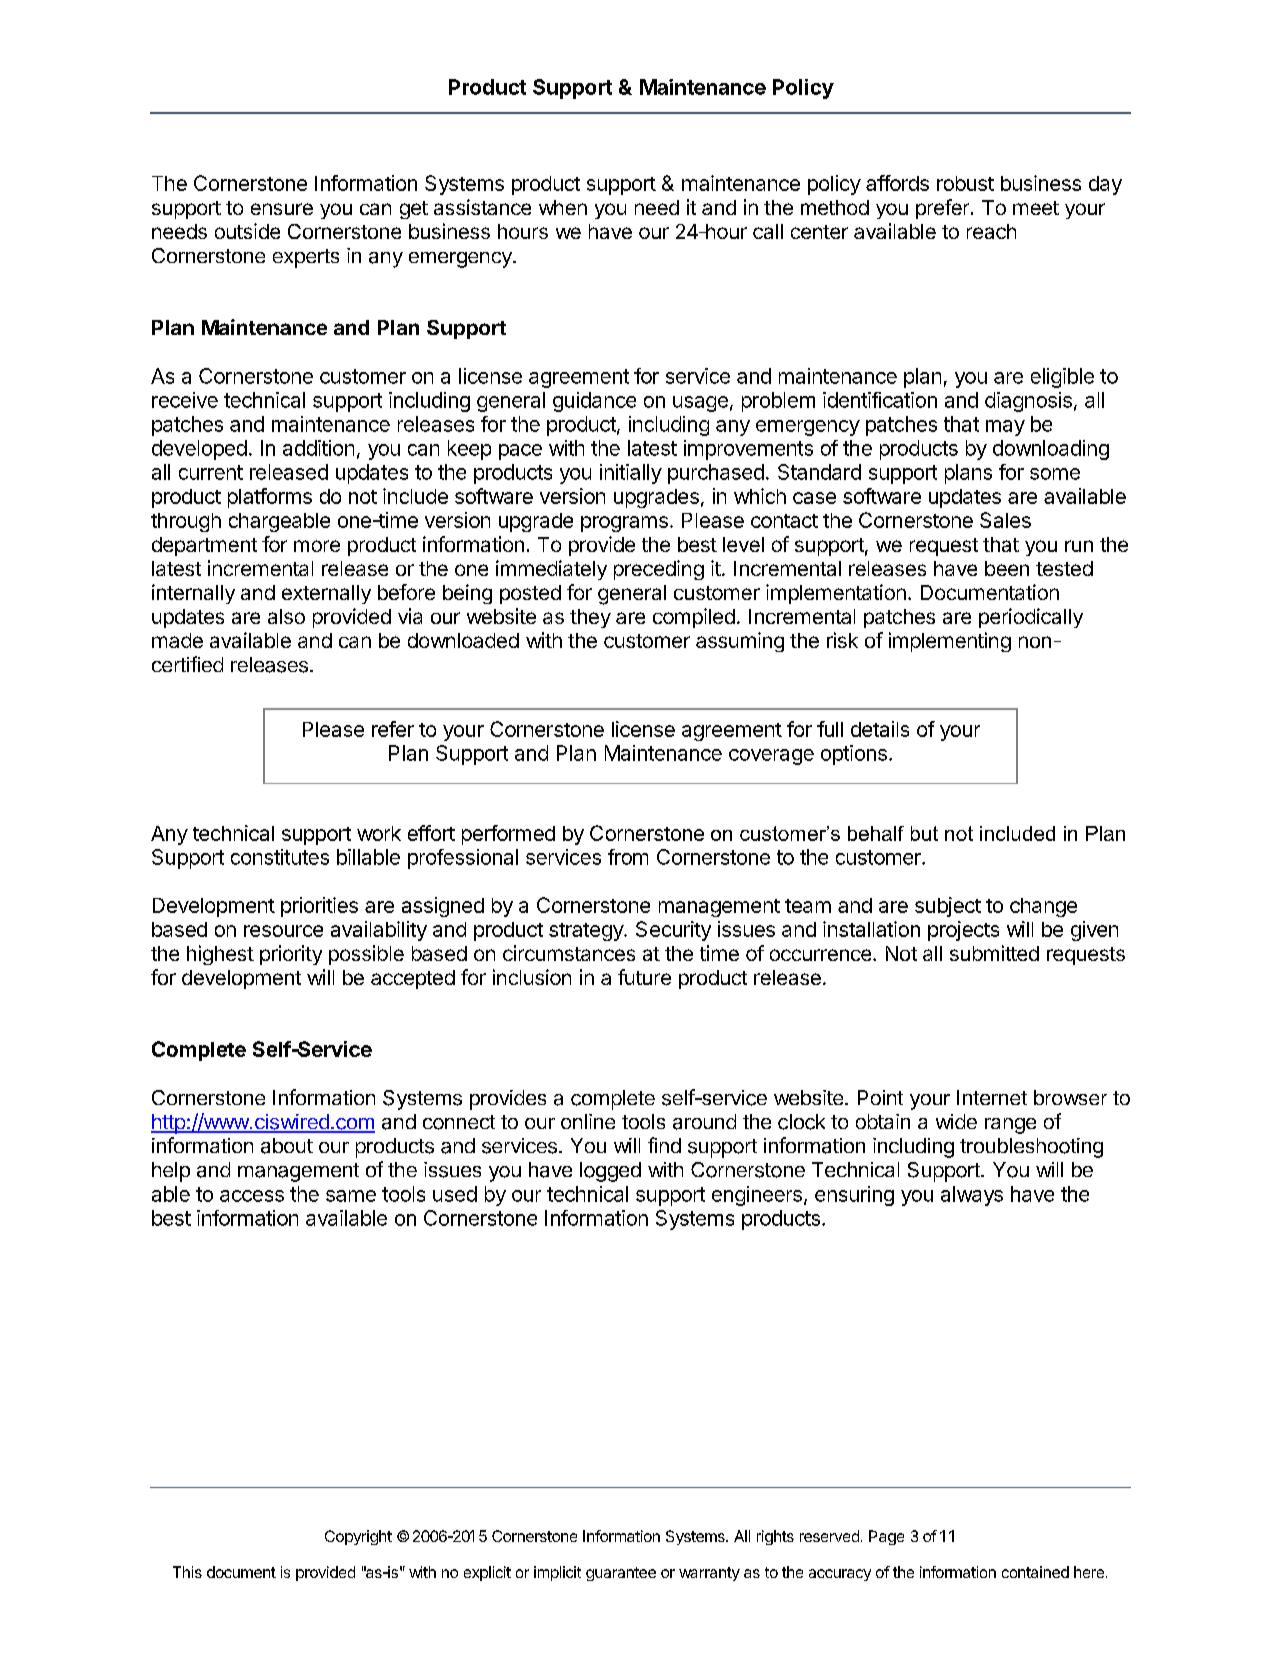 Image resolution: width=1281 pixels, height=1657 pixels. What do you see at coordinates (991, 231) in the document?
I see `reach` at bounding box center [991, 231].
